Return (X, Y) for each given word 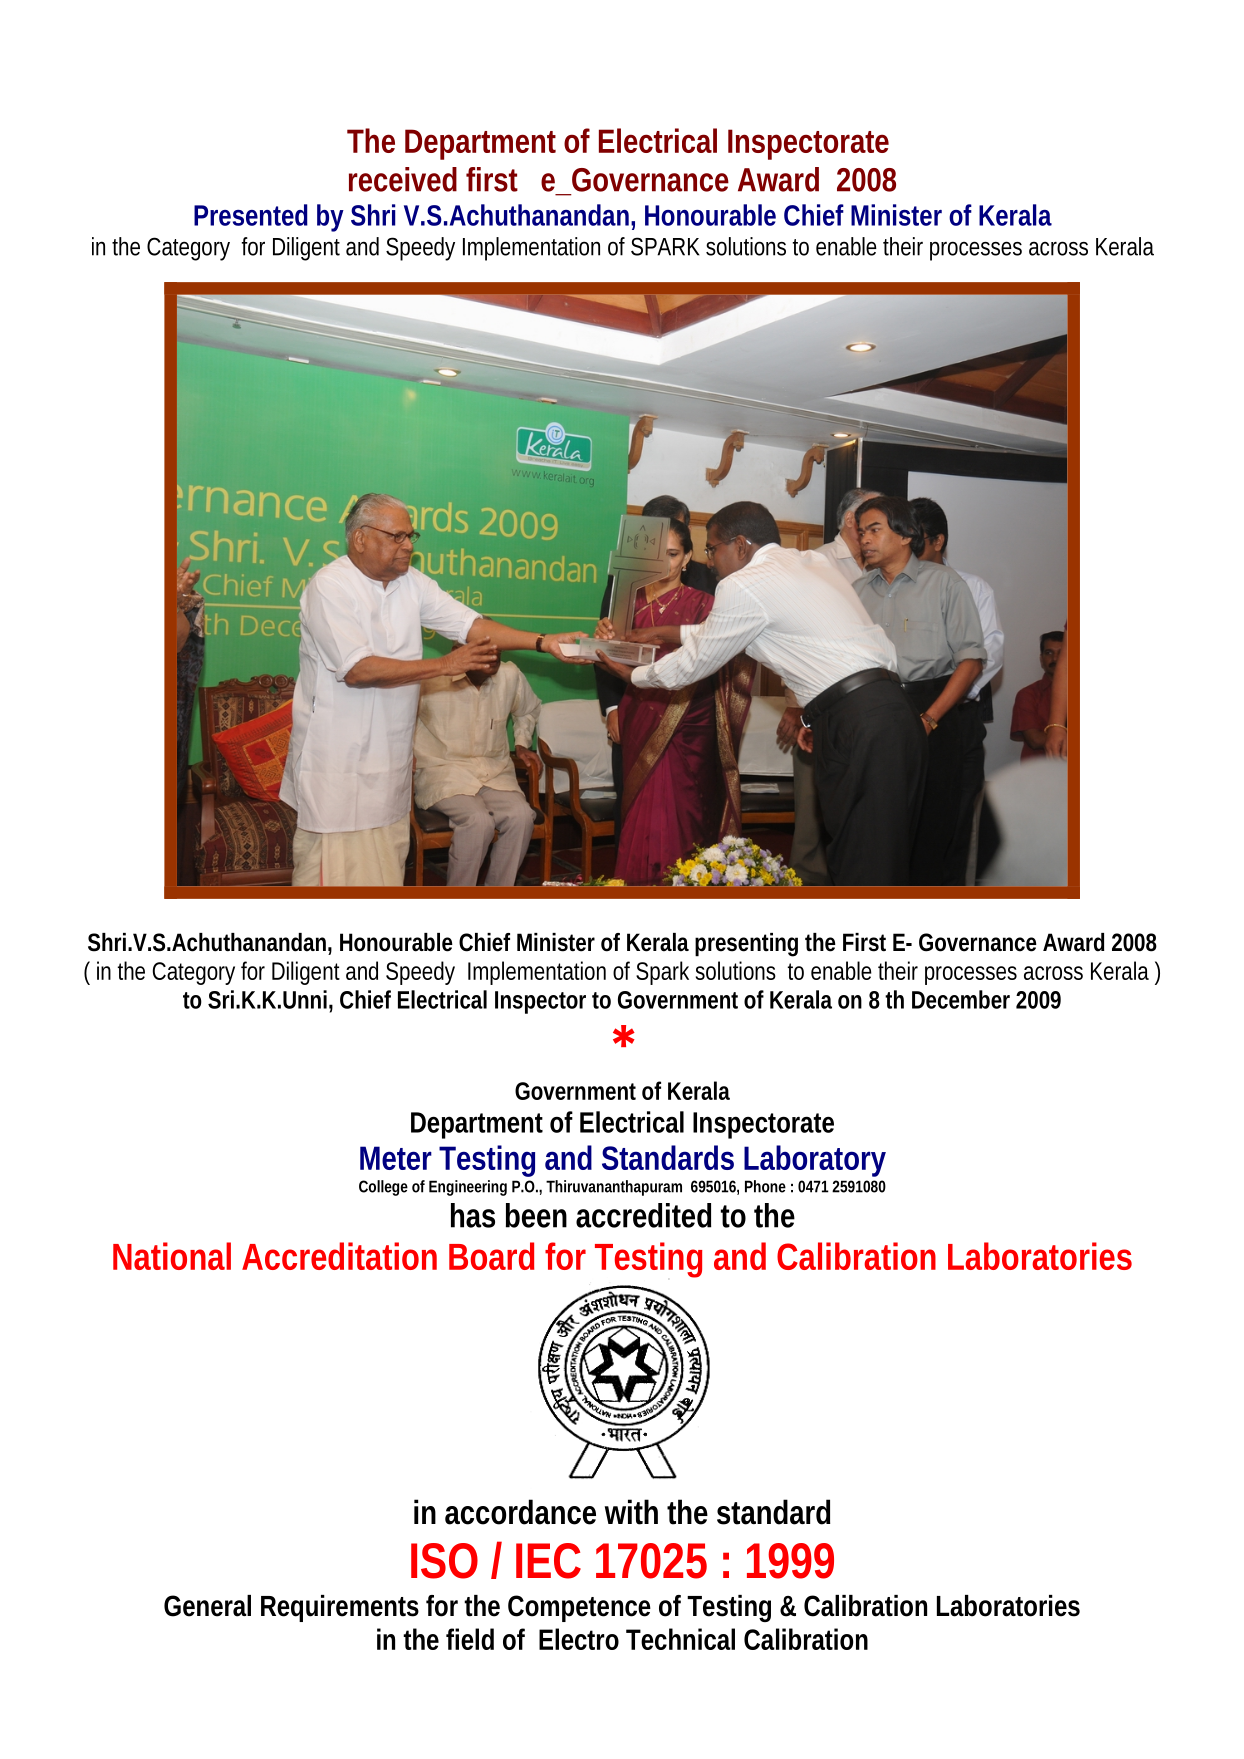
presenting (746, 945)
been (536, 1215)
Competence (579, 1608)
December (961, 999)
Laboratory (815, 1161)
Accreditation (339, 1256)
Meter (396, 1158)
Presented (251, 215)
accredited (643, 1215)
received (403, 179)
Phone (765, 1186)
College (383, 1188)
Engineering (468, 1188)
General (207, 1606)
